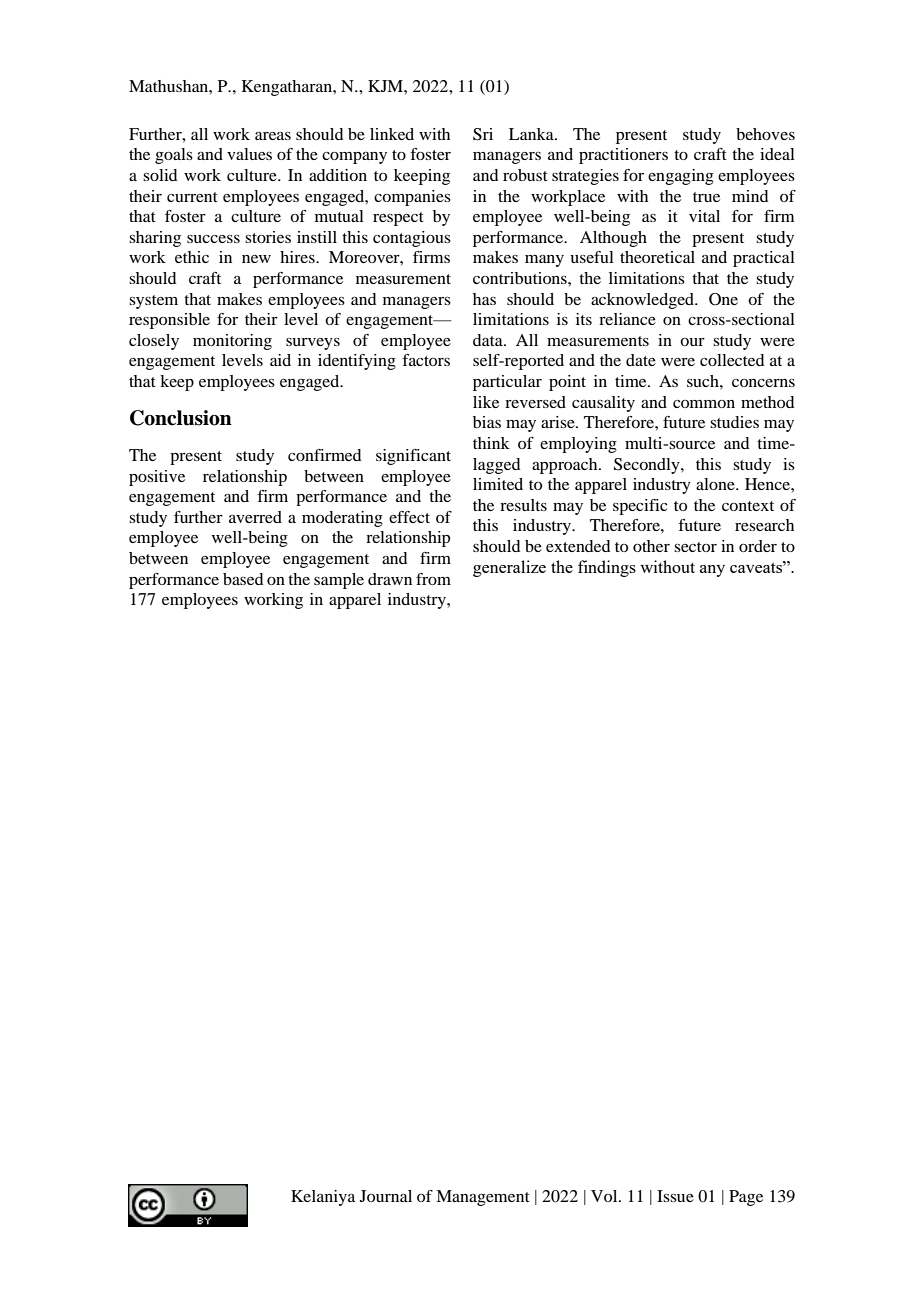 The width and height of the image is (924, 1305). Describe the element at coordinates (433, 579) in the image. I see `from` at that location.
